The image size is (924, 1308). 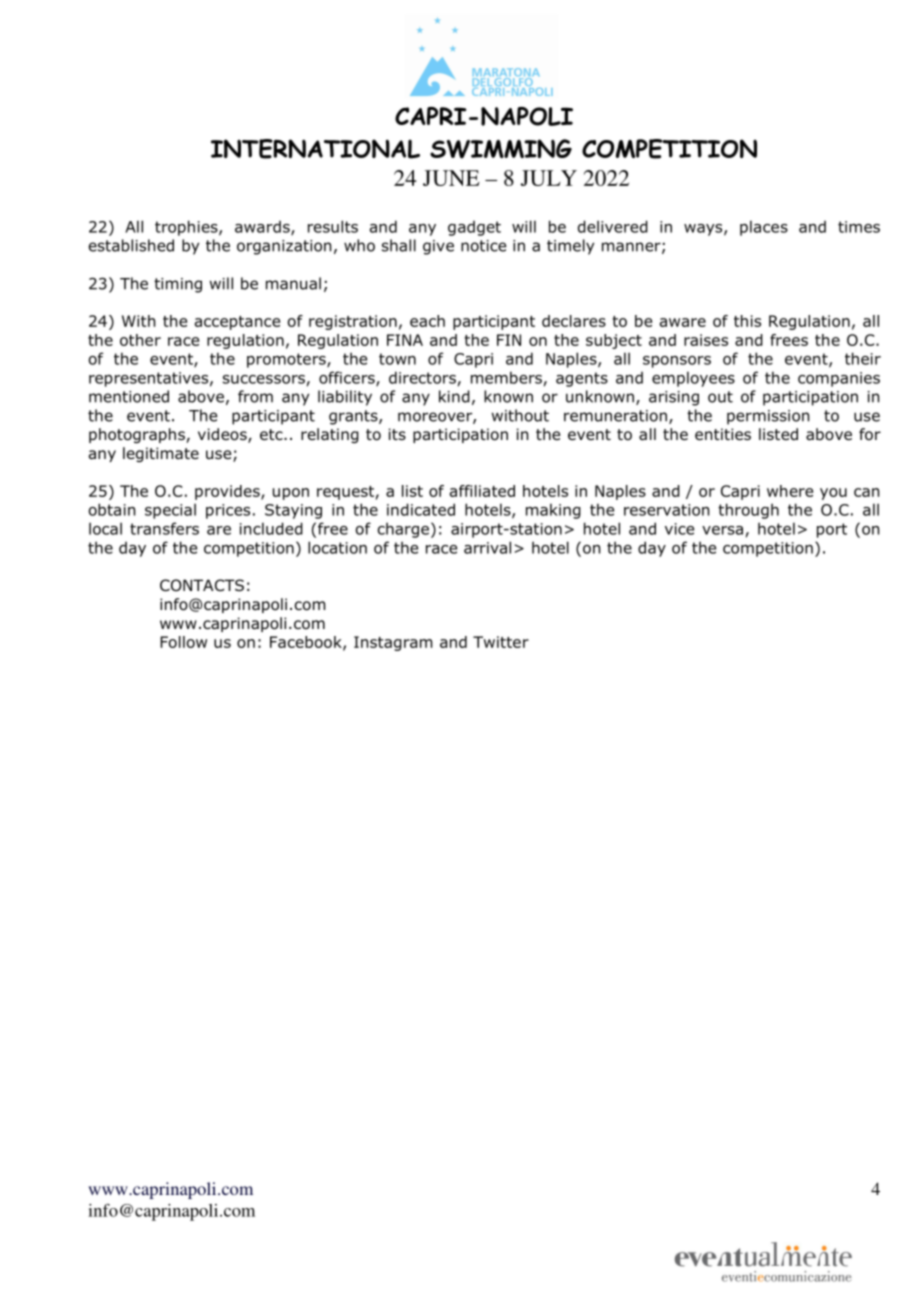 What do you see at coordinates (183, 642) in the screenshot?
I see `Follow` at bounding box center [183, 642].
